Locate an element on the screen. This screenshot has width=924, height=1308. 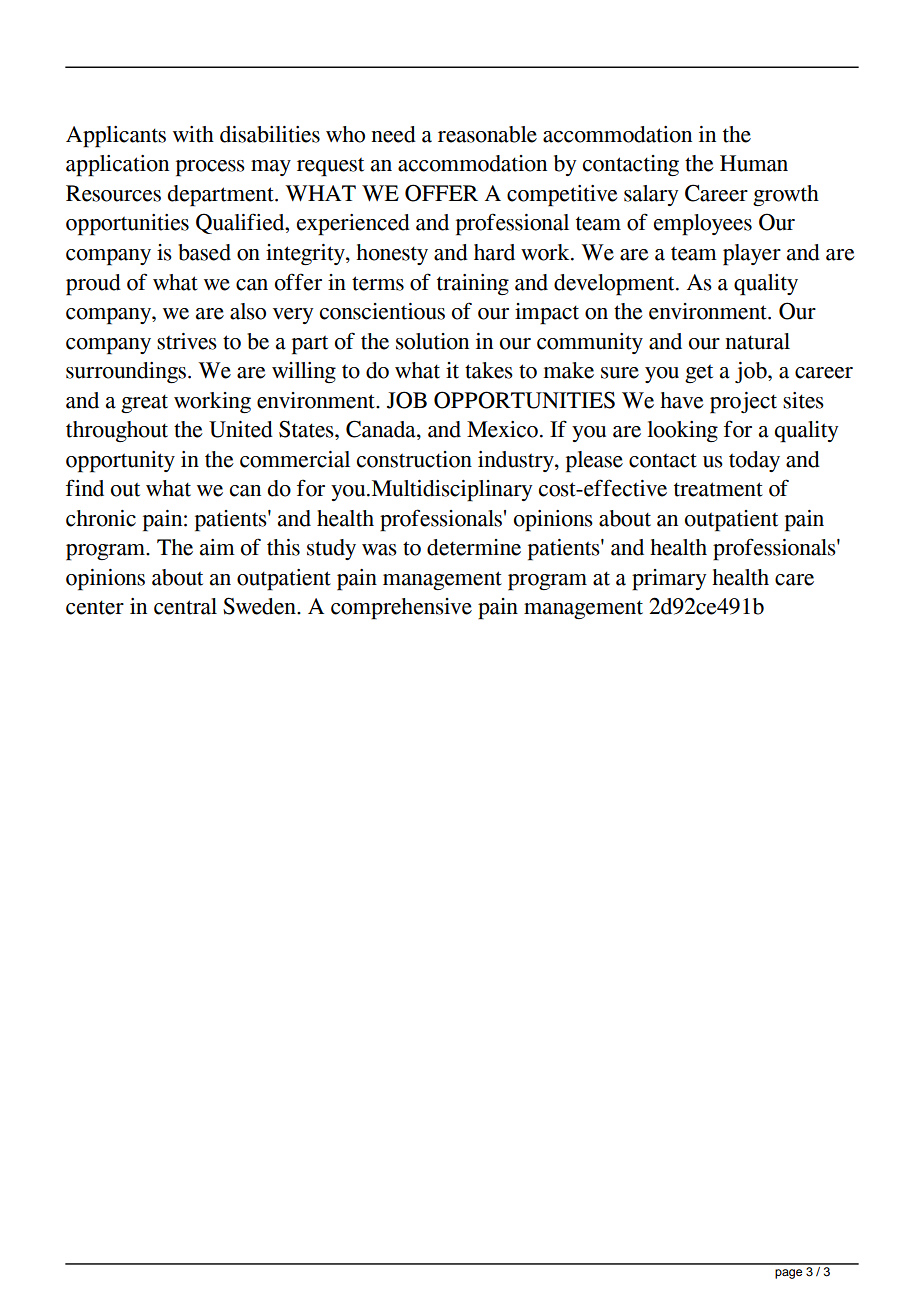
aim is located at coordinates (217, 547).
